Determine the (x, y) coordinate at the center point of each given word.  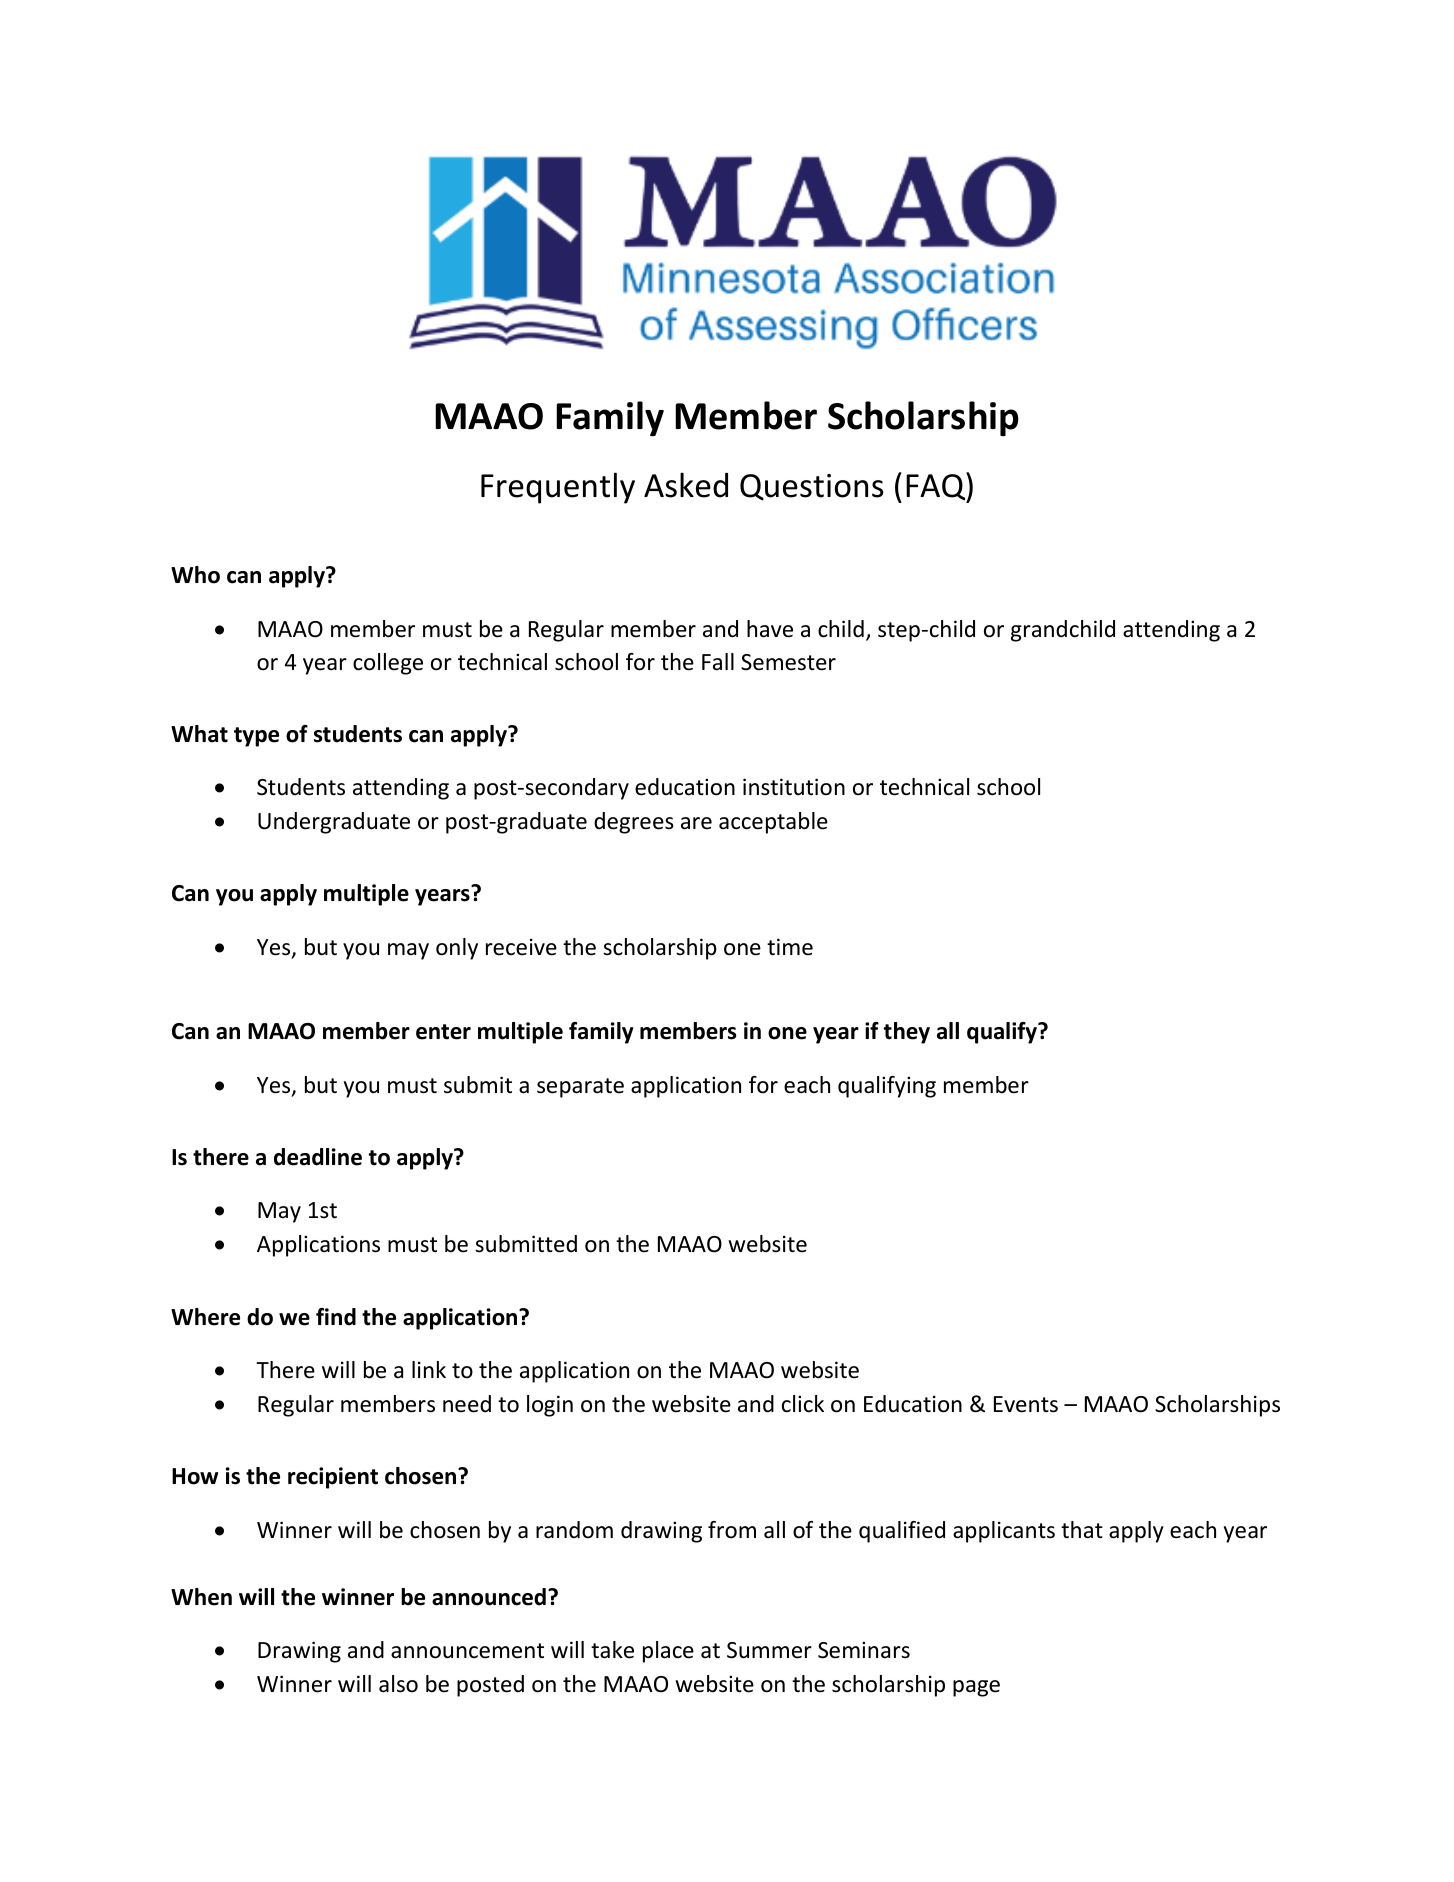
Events (1026, 1404)
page (976, 1688)
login (550, 1406)
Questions (812, 487)
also (398, 1684)
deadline (318, 1157)
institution (794, 787)
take (612, 1650)
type (256, 737)
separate (580, 1088)
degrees (634, 823)
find (336, 1317)
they (906, 1033)
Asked (686, 485)
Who (195, 575)
